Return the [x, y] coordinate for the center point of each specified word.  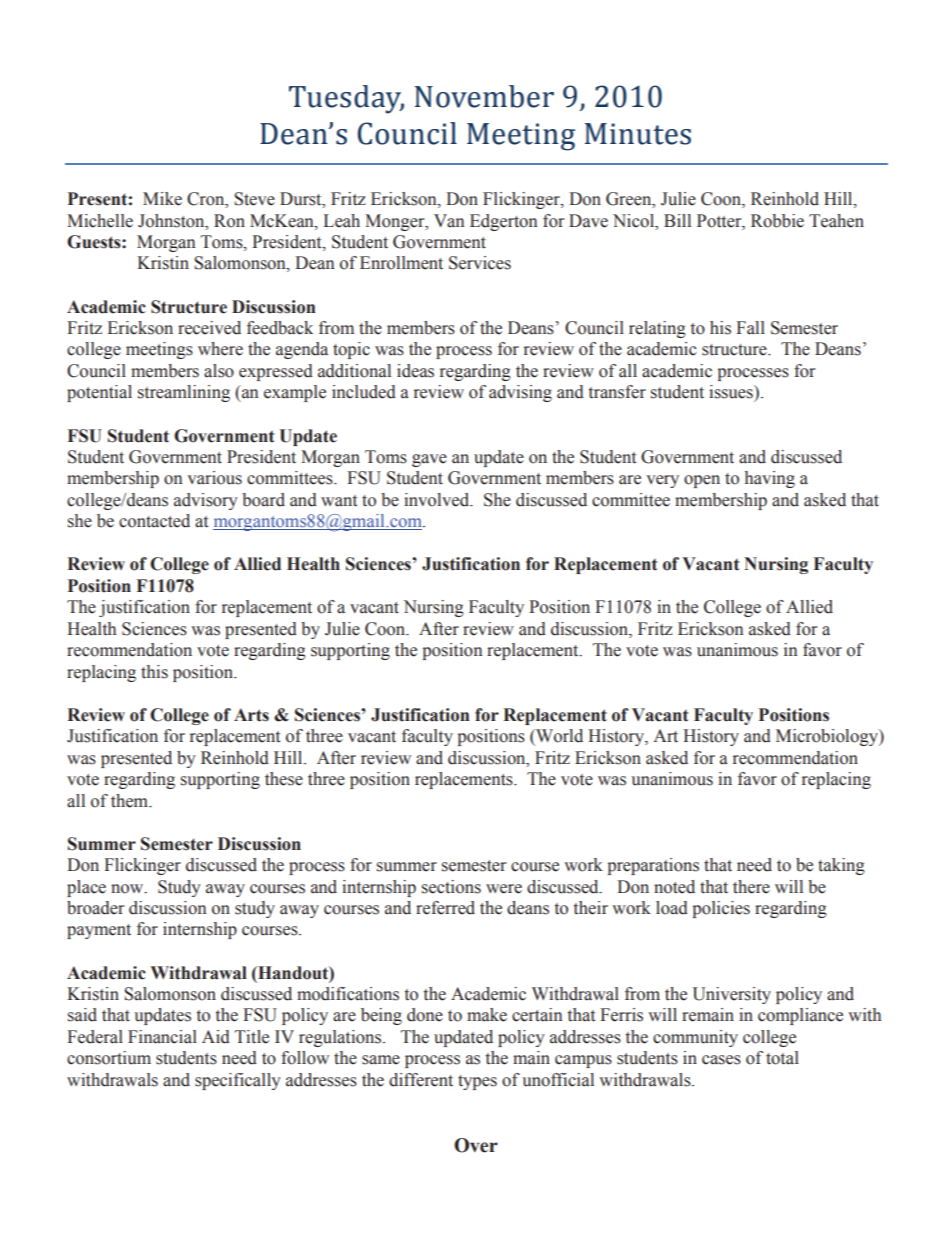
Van [449, 221]
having [770, 479]
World [558, 736]
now [128, 889]
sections [451, 887]
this [154, 672]
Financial [162, 1037]
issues [732, 392]
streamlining [184, 393]
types [477, 1082]
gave [429, 460]
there [751, 887]
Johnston [172, 221]
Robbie [777, 221]
